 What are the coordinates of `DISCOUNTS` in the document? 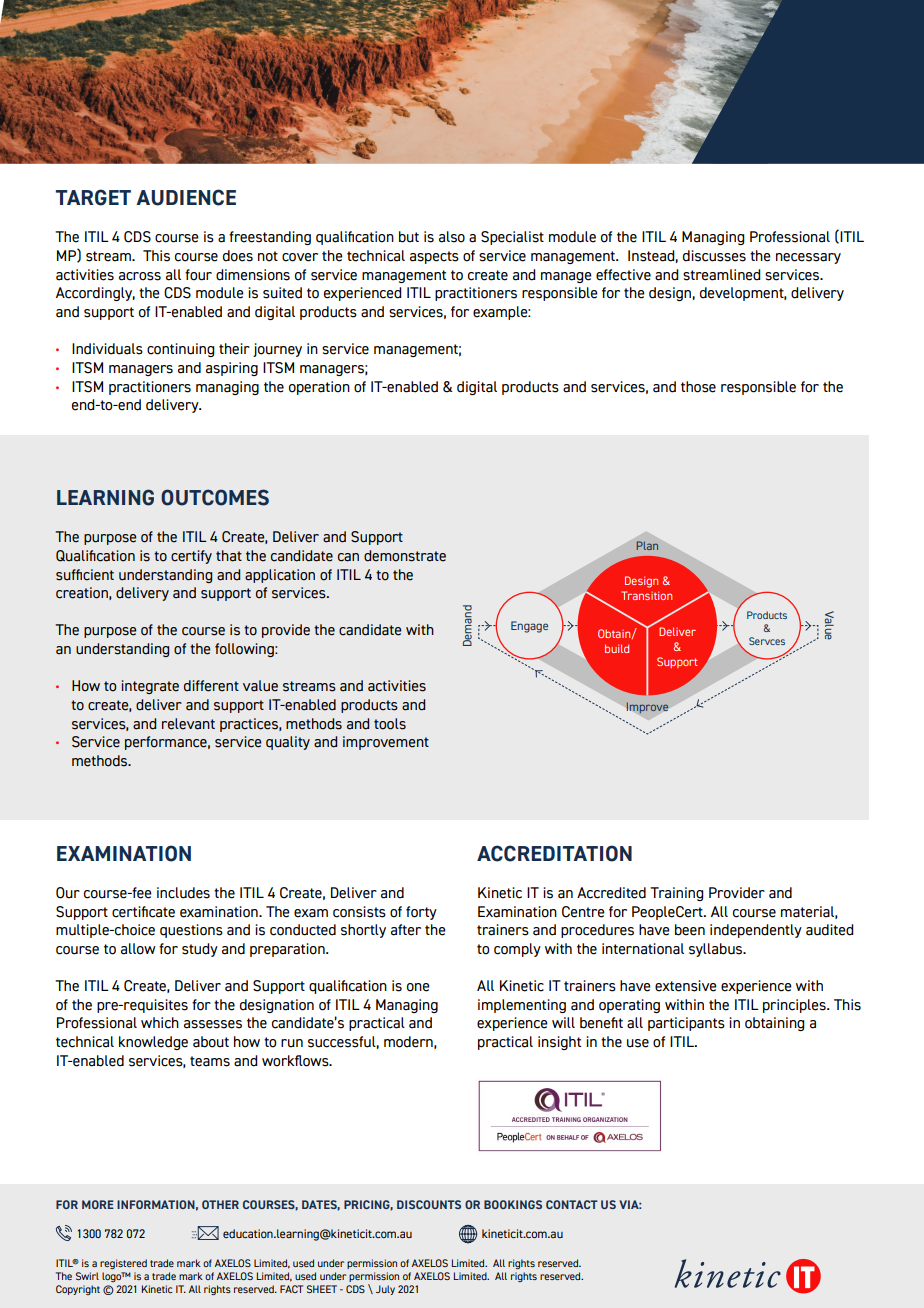 It's located at (429, 1204).
